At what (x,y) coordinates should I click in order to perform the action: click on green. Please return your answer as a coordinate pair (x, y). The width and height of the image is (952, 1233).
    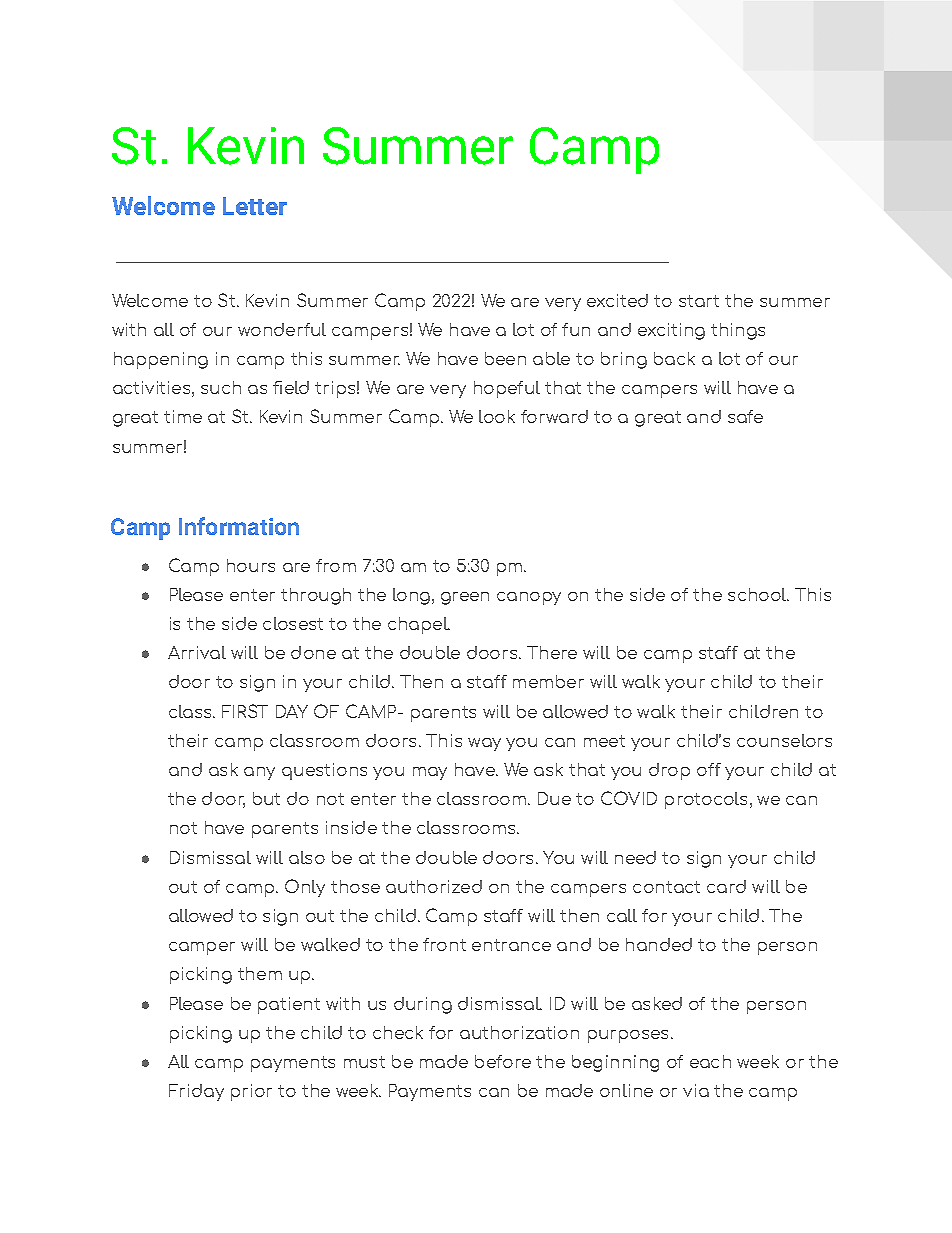
    Looking at the image, I should click on (465, 598).
